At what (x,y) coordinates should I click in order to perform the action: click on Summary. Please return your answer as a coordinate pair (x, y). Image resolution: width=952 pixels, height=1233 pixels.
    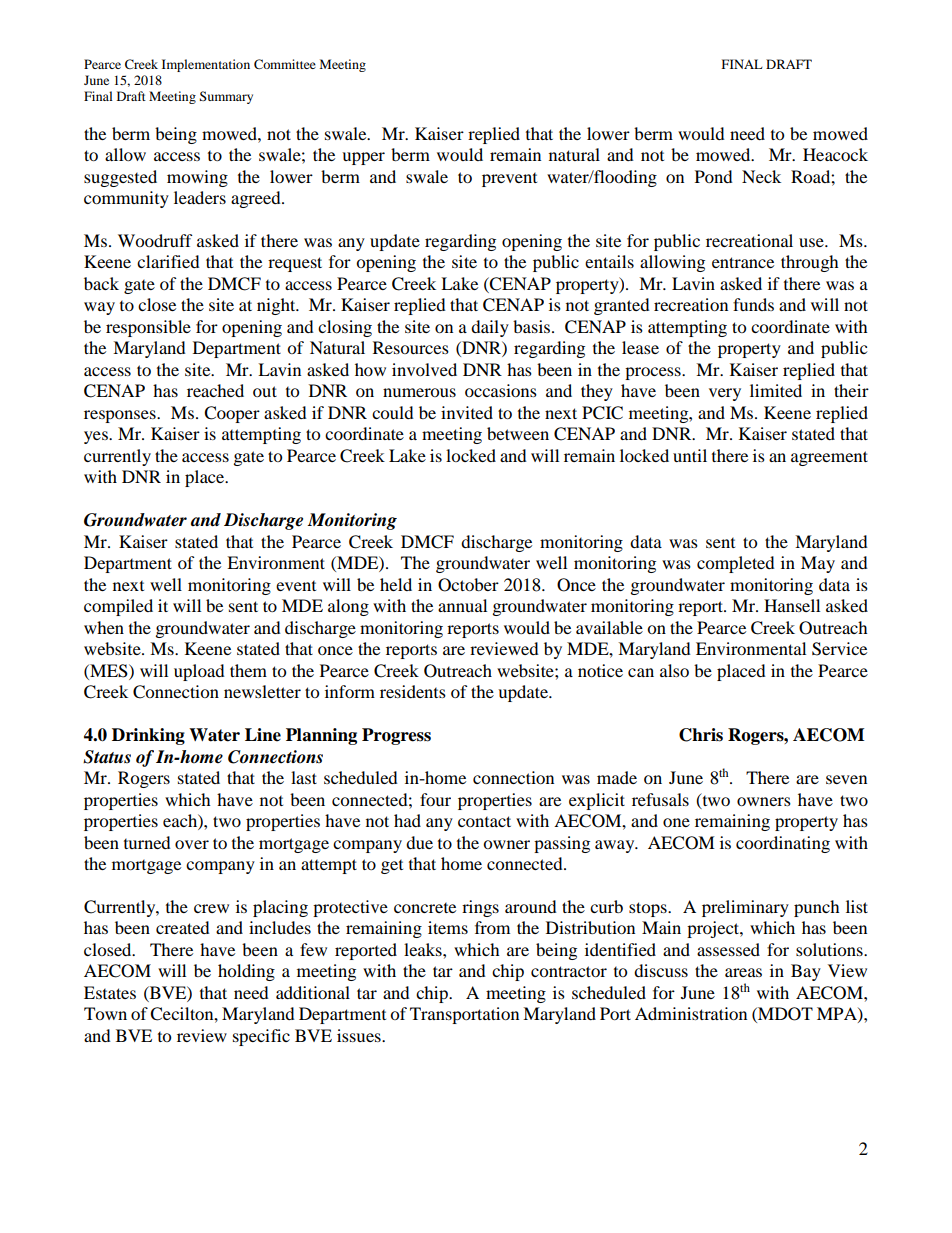
    Looking at the image, I should click on (226, 97).
